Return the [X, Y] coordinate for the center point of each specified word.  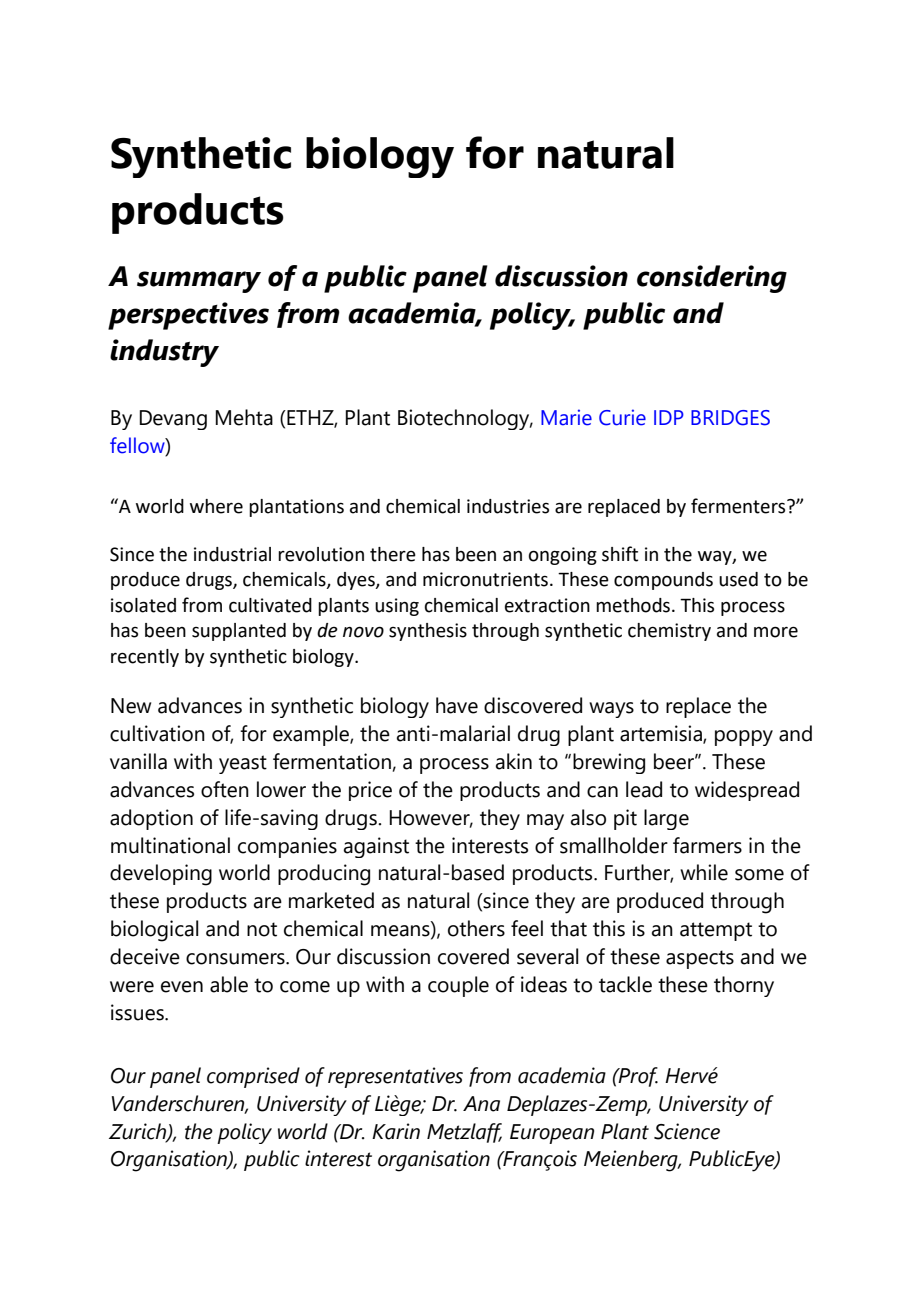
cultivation [157, 733]
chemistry [669, 632]
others [476, 928]
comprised [253, 1077]
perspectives [188, 316]
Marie [566, 417]
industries [508, 506]
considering [712, 279]
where [216, 506]
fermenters [739, 506]
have [457, 705]
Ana [481, 1104]
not [262, 929]
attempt [716, 931]
